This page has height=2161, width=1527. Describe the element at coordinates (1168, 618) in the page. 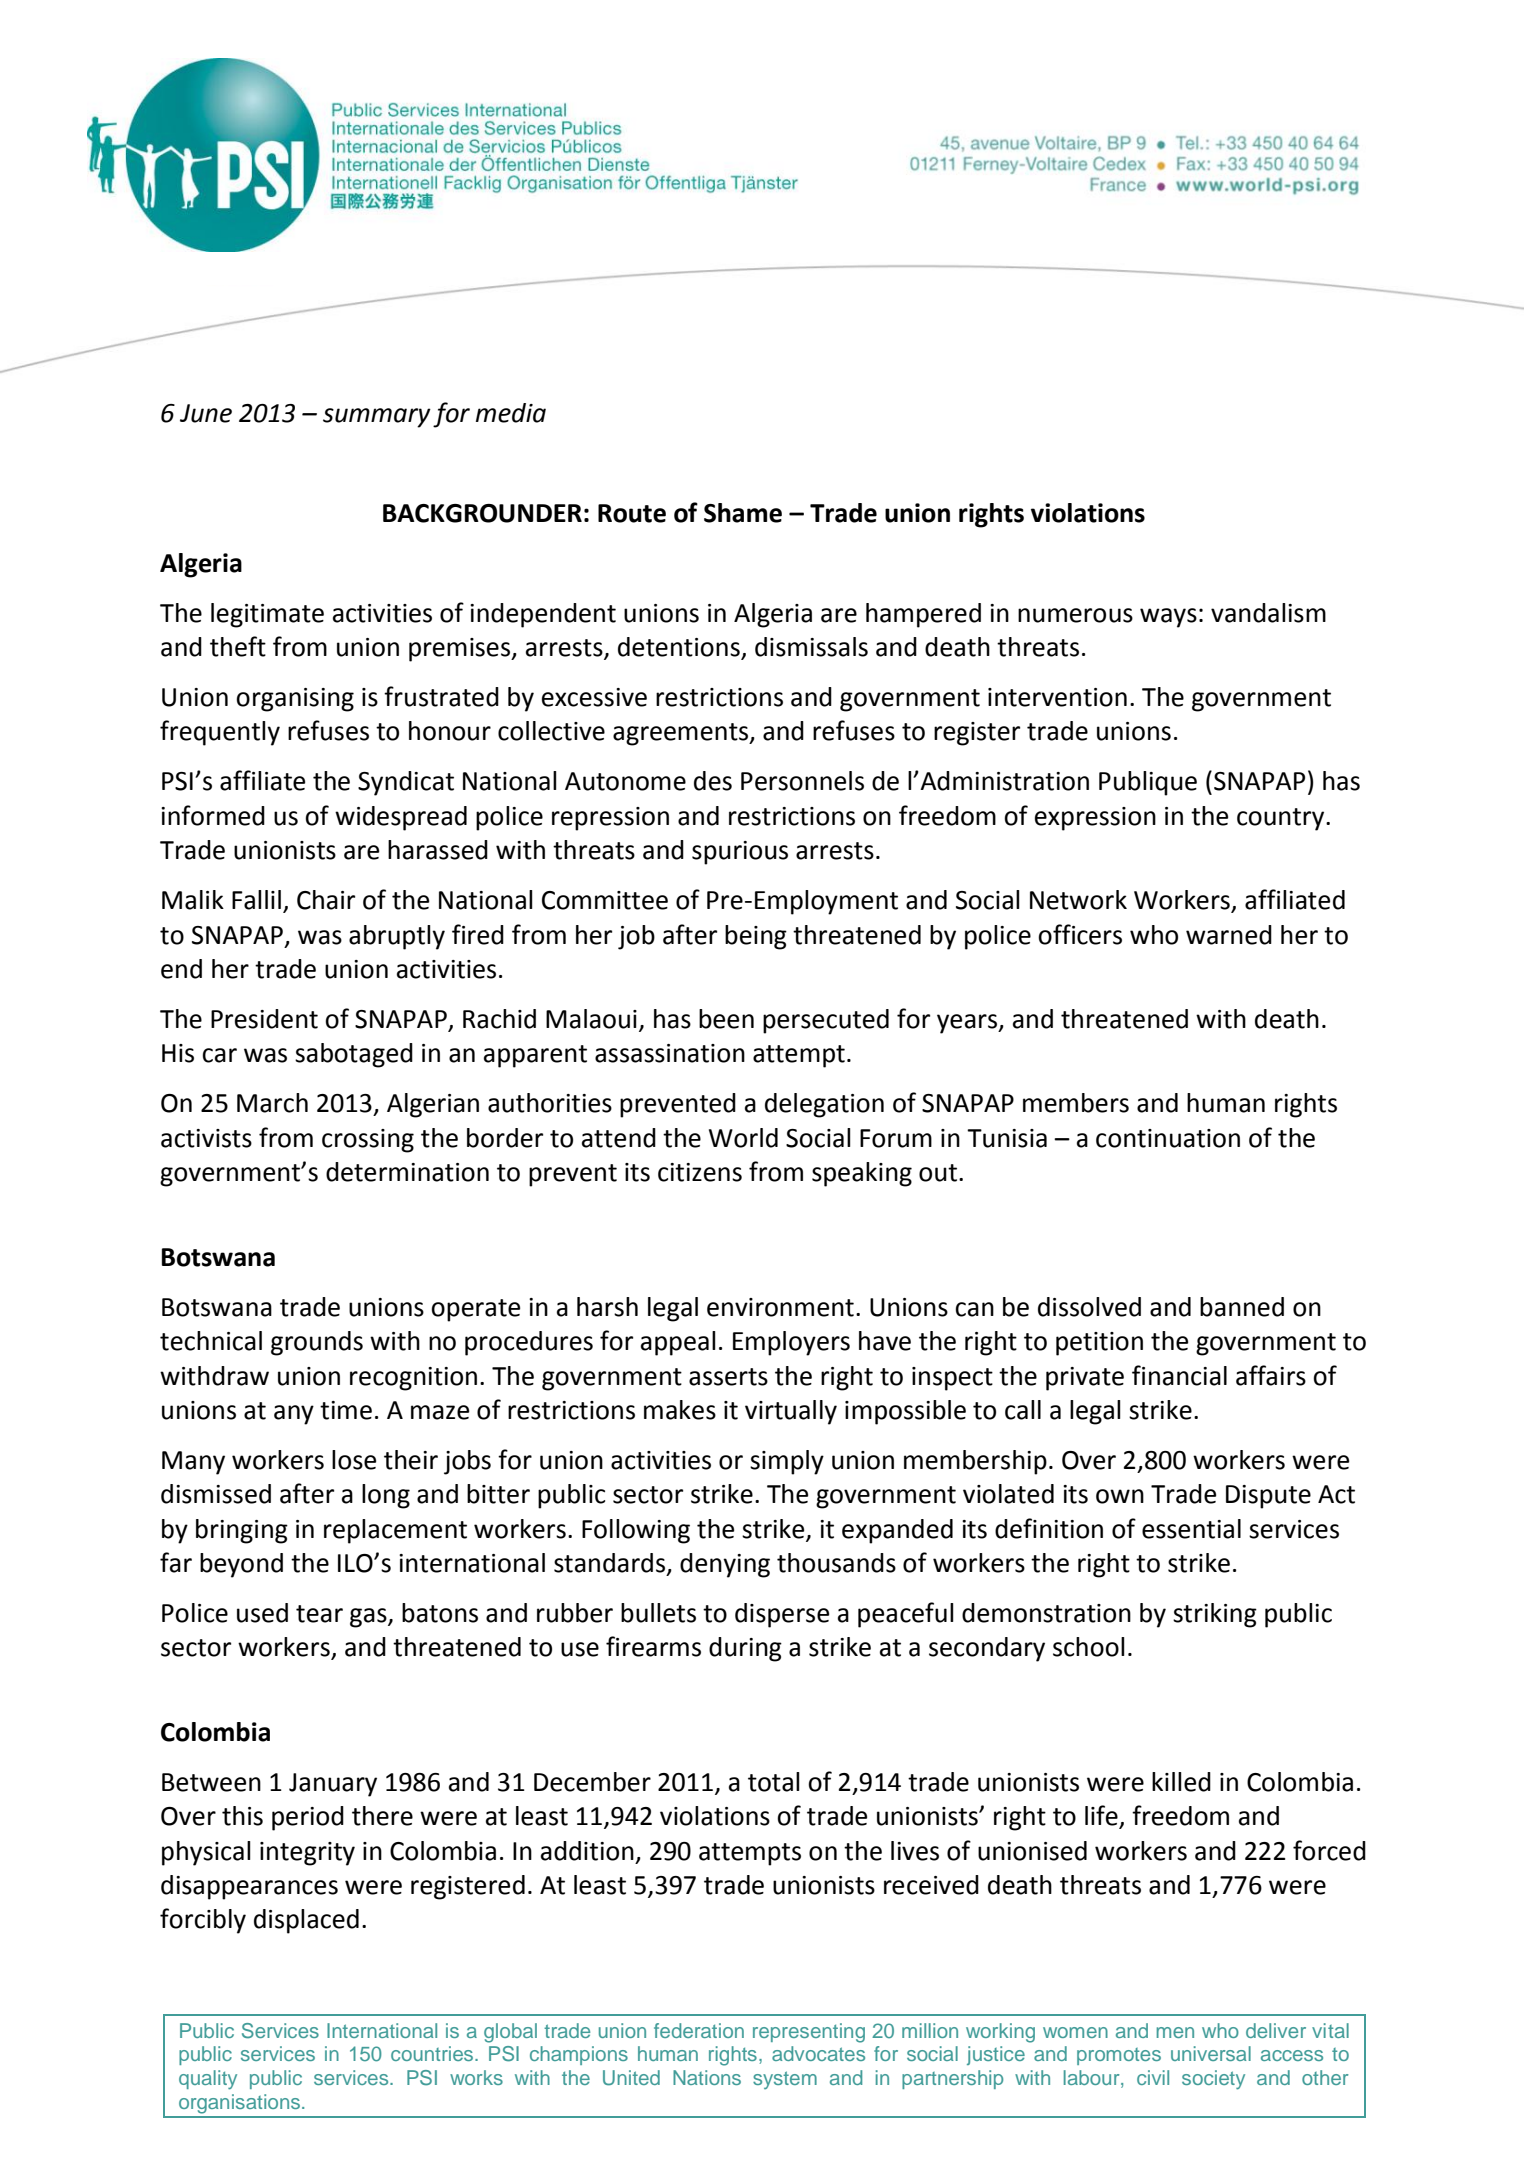

I see `ways` at that location.
